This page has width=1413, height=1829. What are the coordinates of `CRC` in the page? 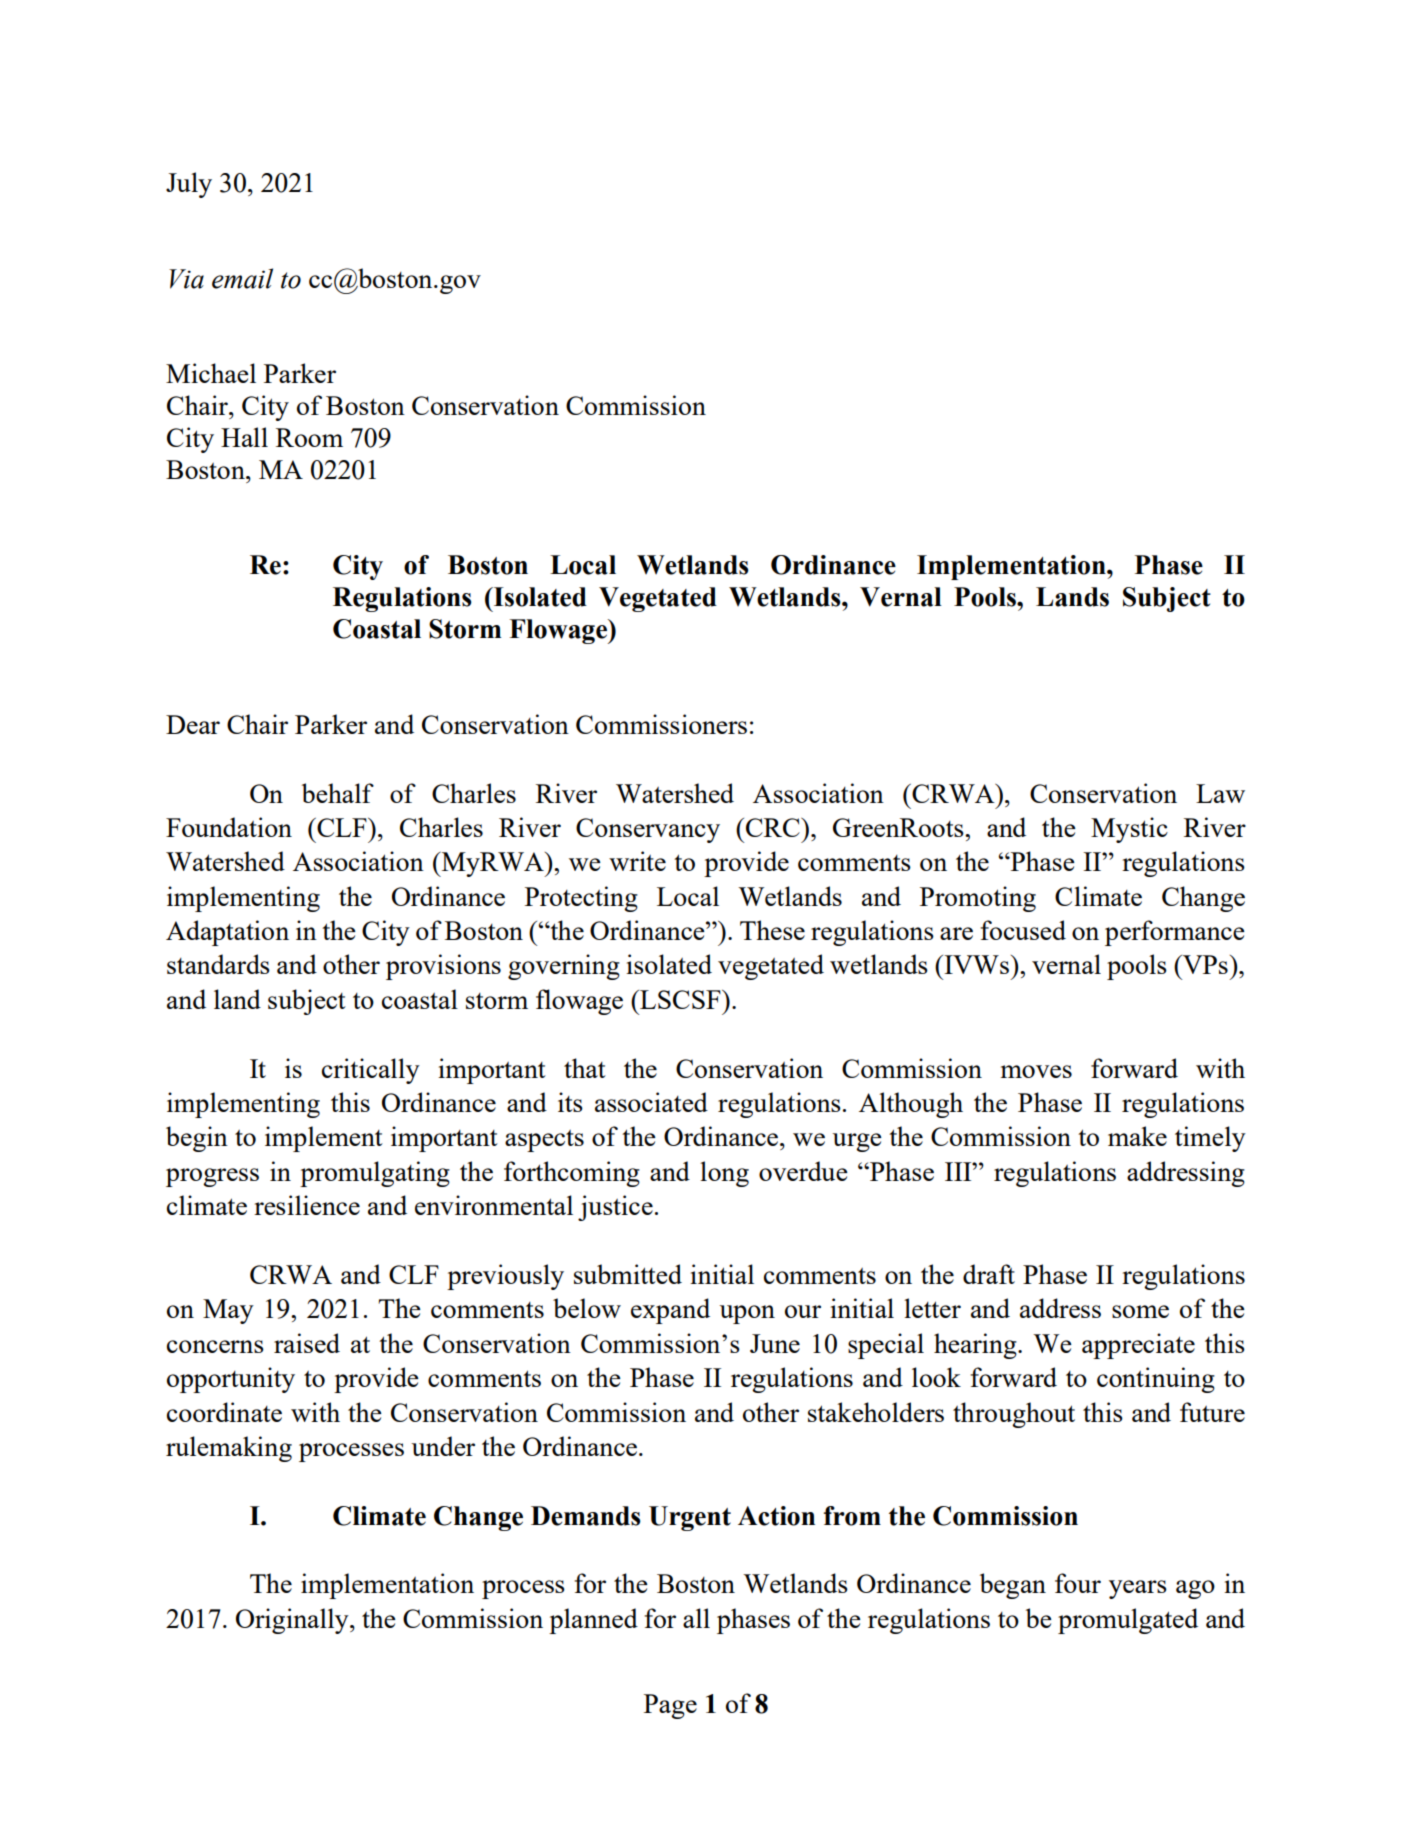 It's located at (774, 827).
